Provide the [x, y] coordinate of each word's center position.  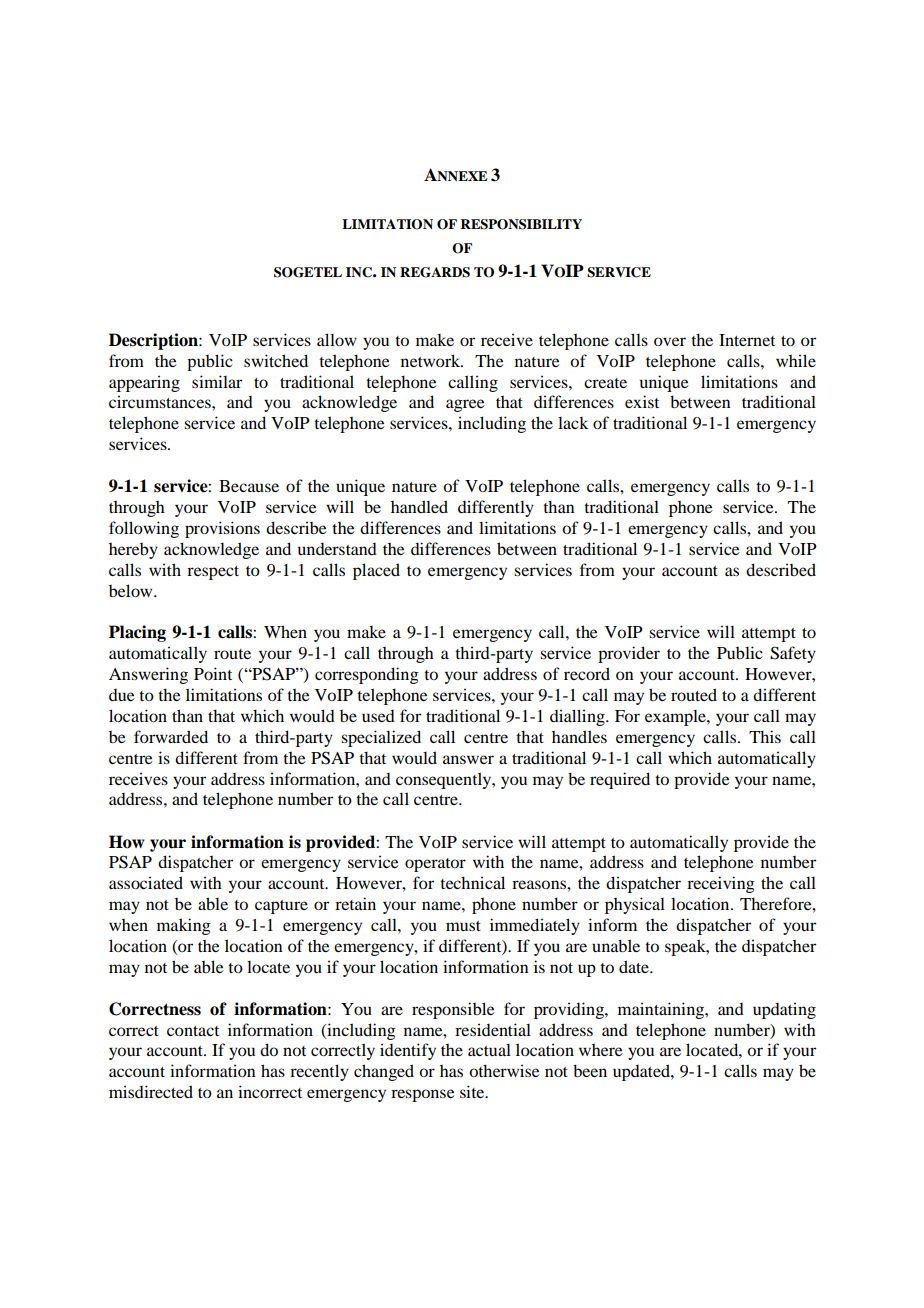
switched [276, 360]
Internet [747, 340]
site [473, 1091]
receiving [721, 884]
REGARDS [435, 272]
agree [465, 405]
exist [642, 401]
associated [146, 882]
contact [193, 1031]
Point [213, 673]
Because [249, 486]
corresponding [367, 675]
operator [435, 865]
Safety [793, 654]
